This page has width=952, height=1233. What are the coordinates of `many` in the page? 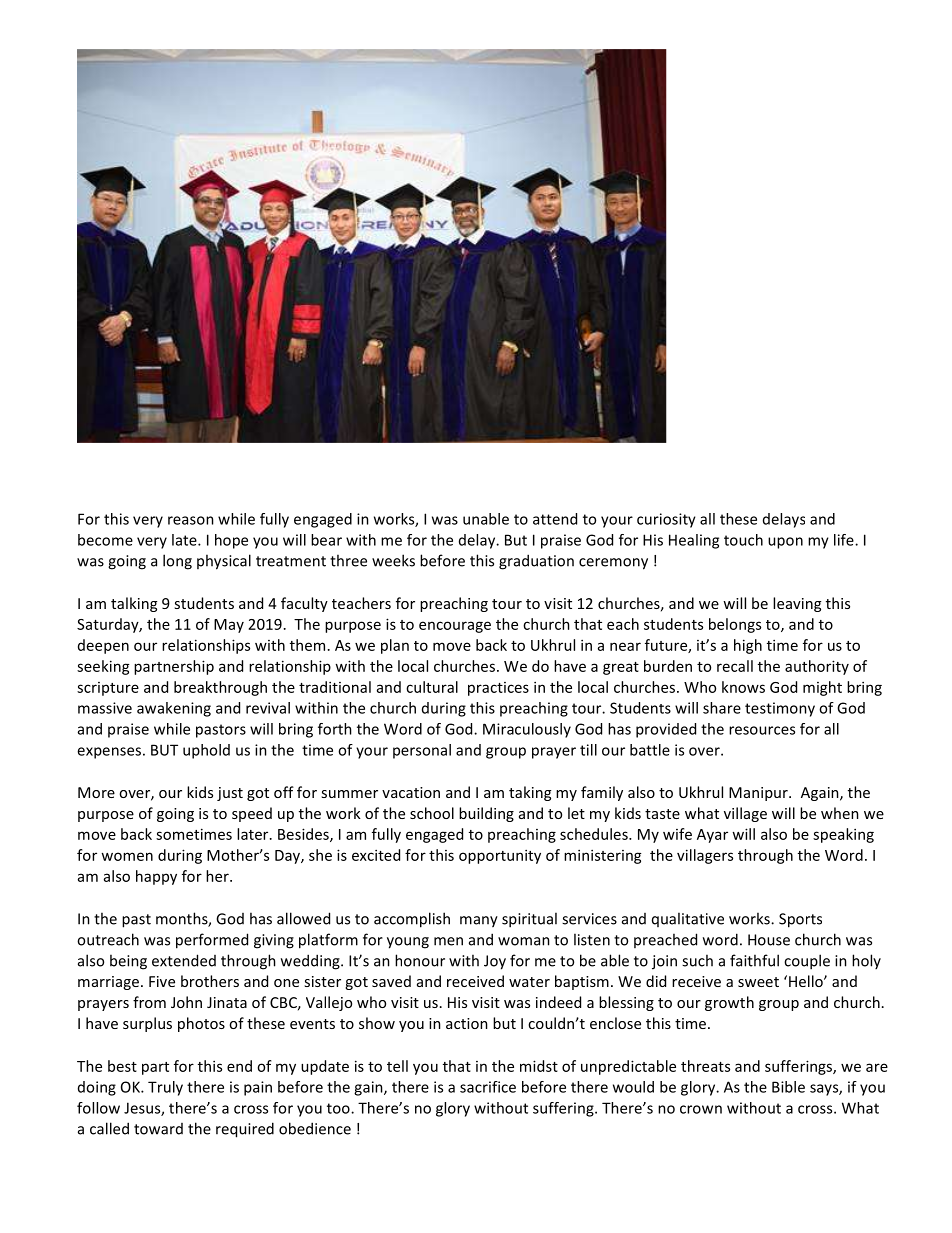 It's located at (479, 922).
